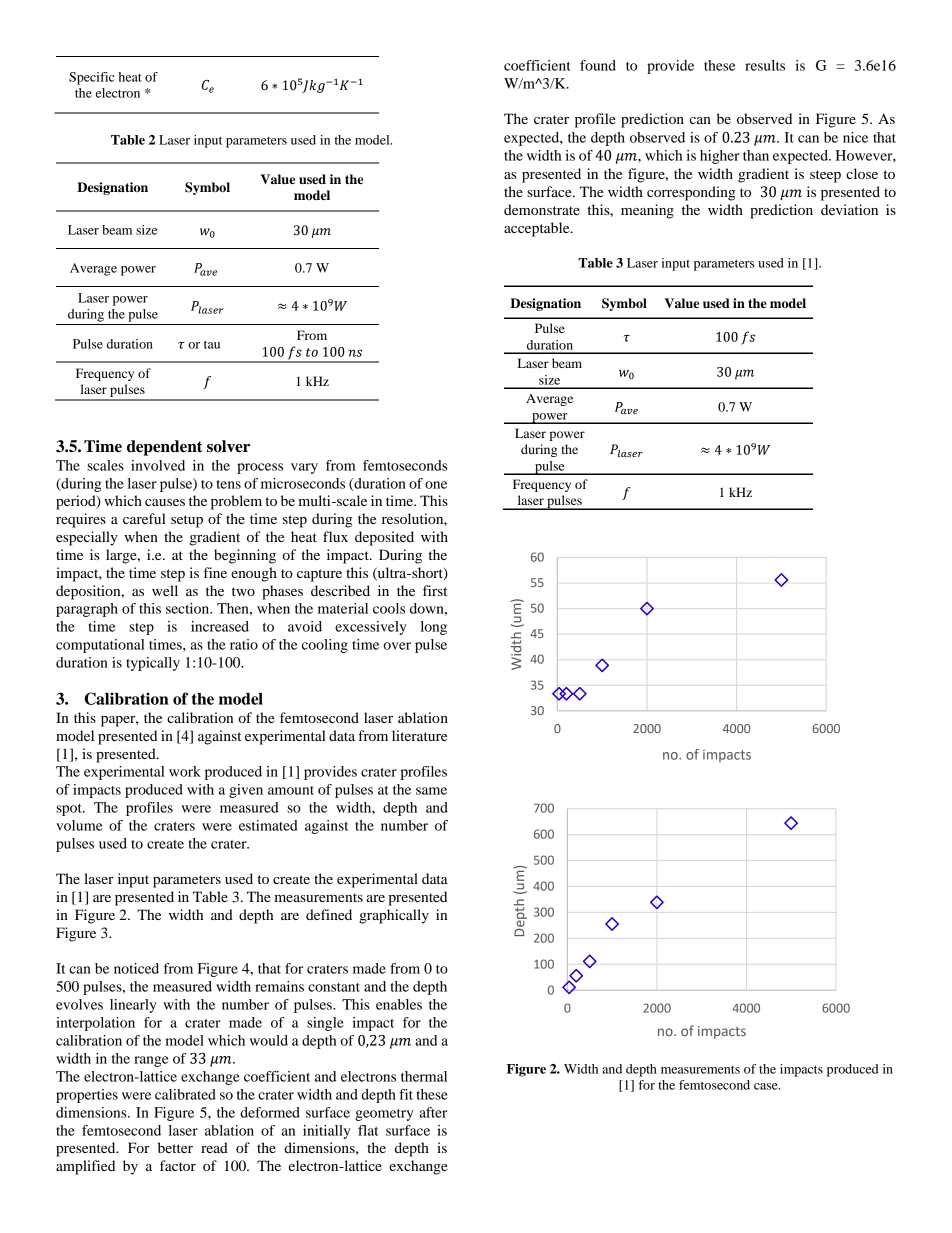 This screenshot has height=1233, width=952. I want to click on section, so click(189, 608).
